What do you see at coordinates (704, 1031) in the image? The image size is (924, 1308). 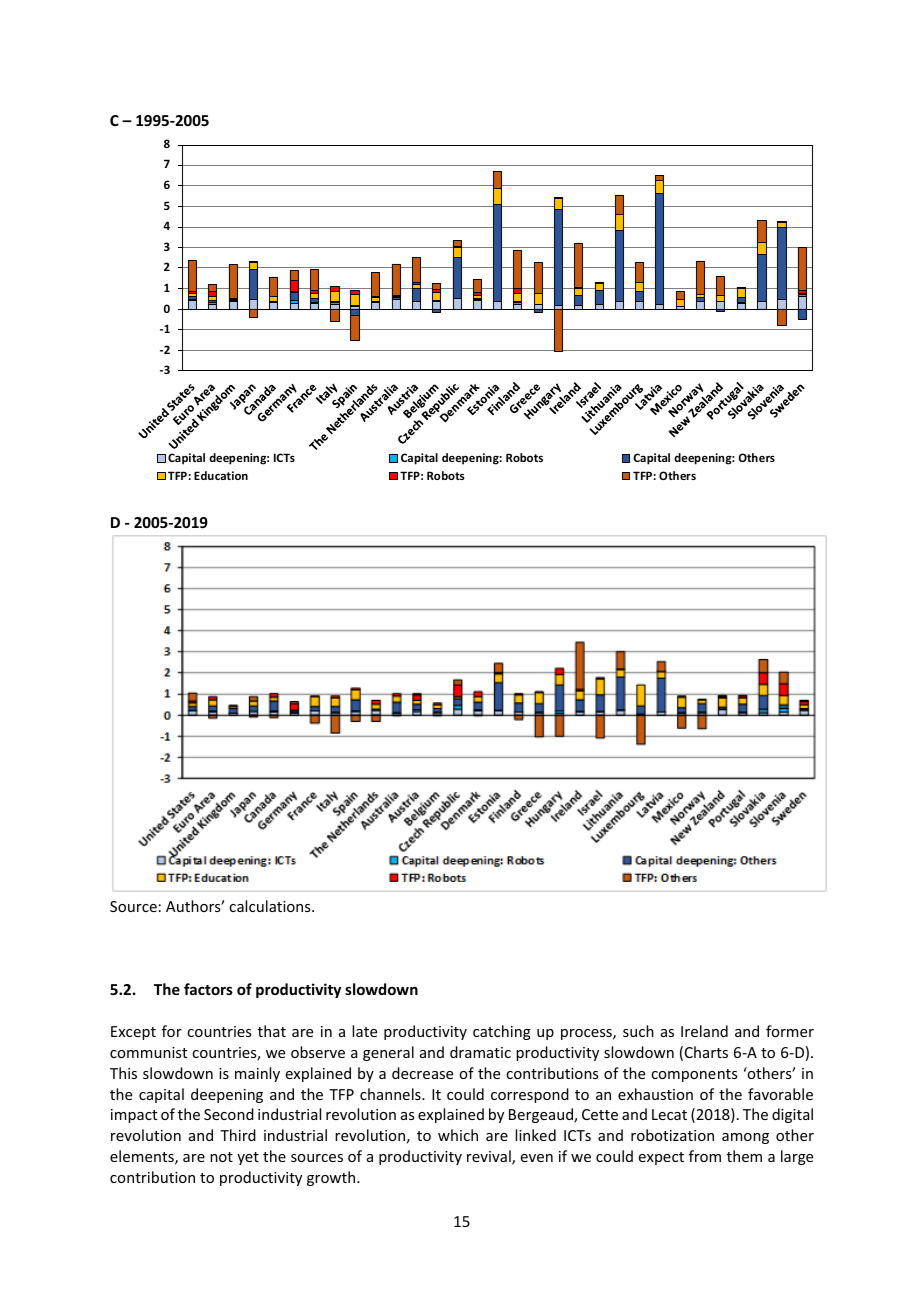 I see `Ireland` at bounding box center [704, 1031].
